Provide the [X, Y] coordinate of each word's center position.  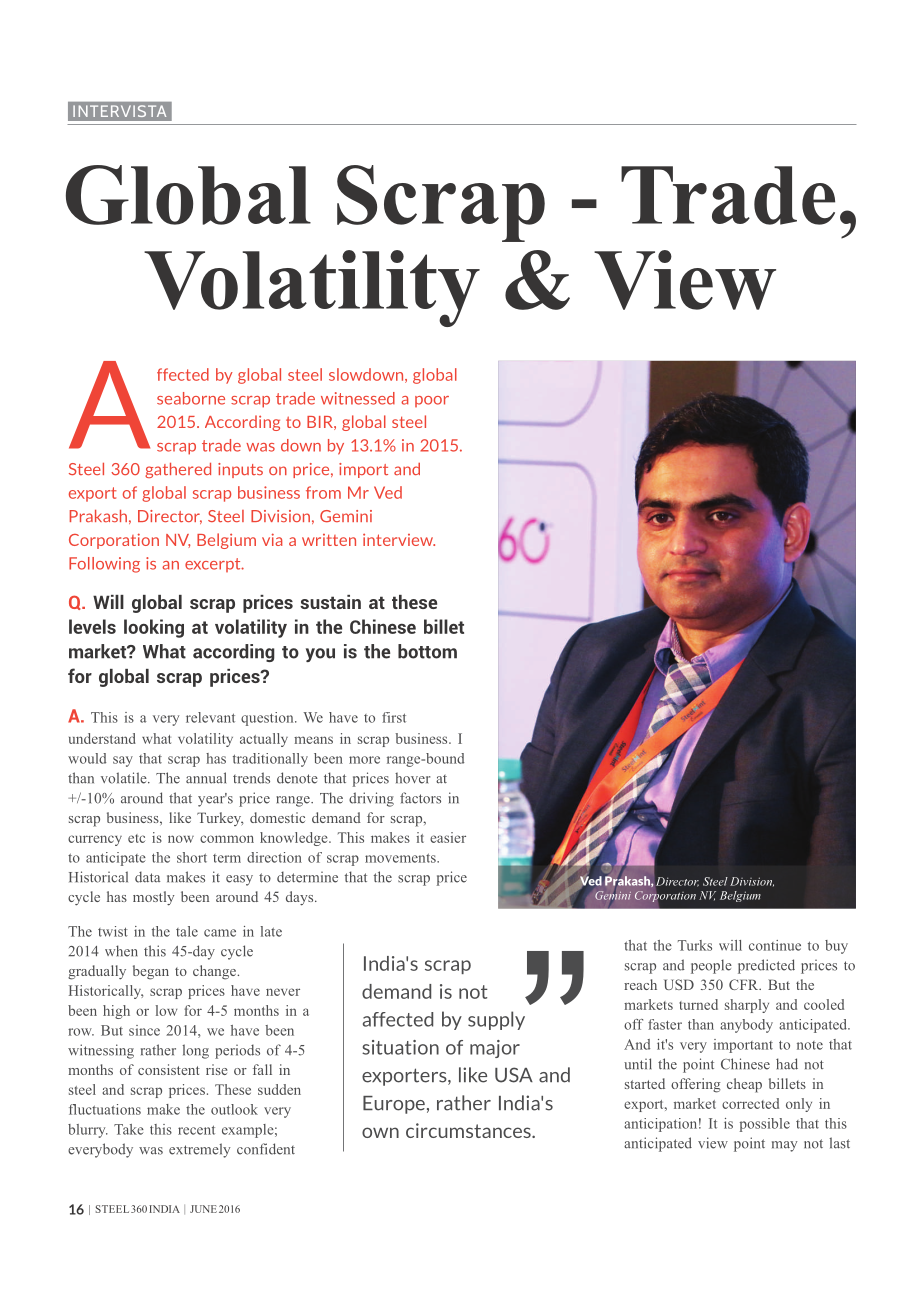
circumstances [469, 1130]
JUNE [203, 1209]
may [784, 1146]
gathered [178, 470]
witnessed [358, 398]
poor [432, 401]
